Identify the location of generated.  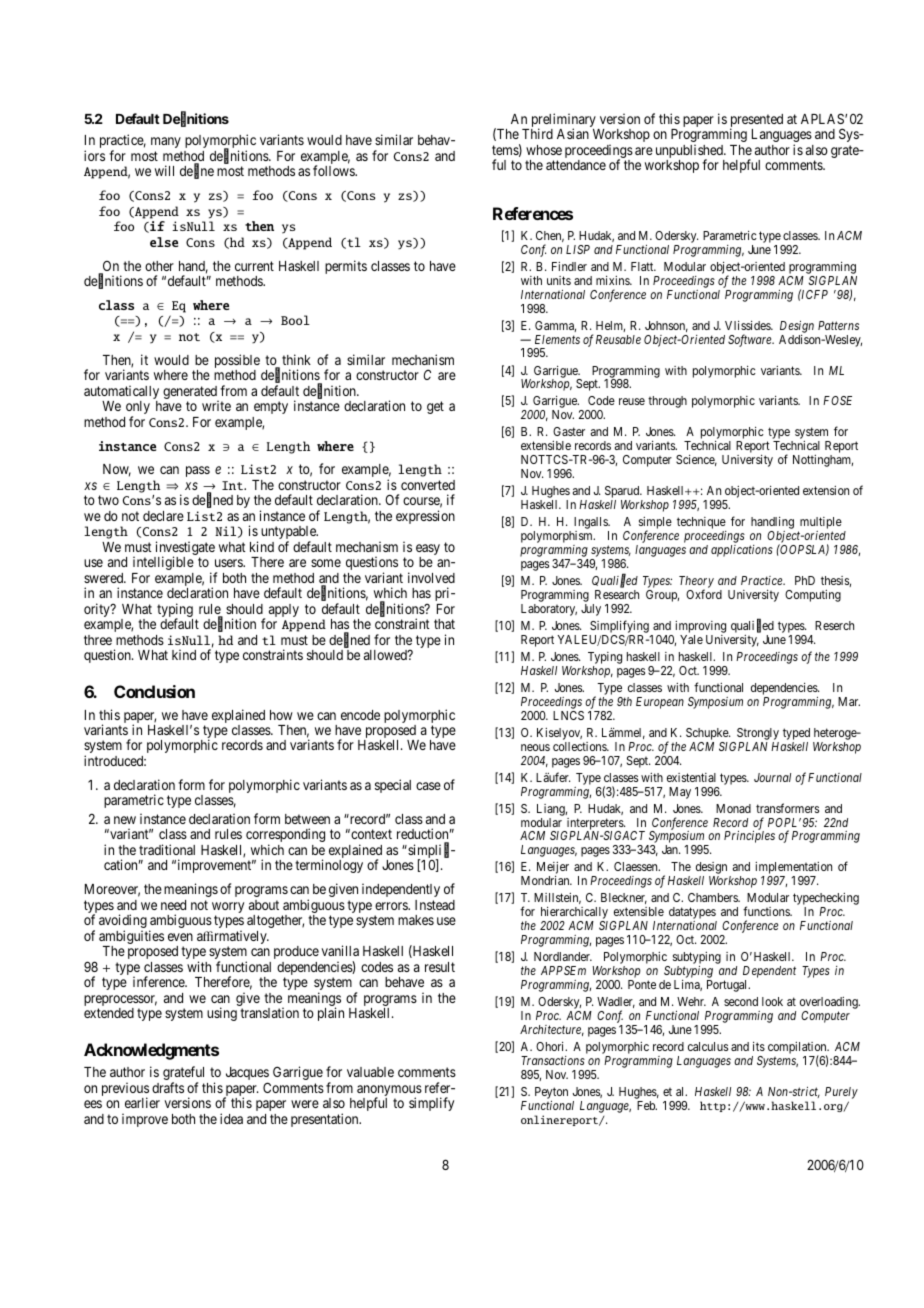
(191, 394).
